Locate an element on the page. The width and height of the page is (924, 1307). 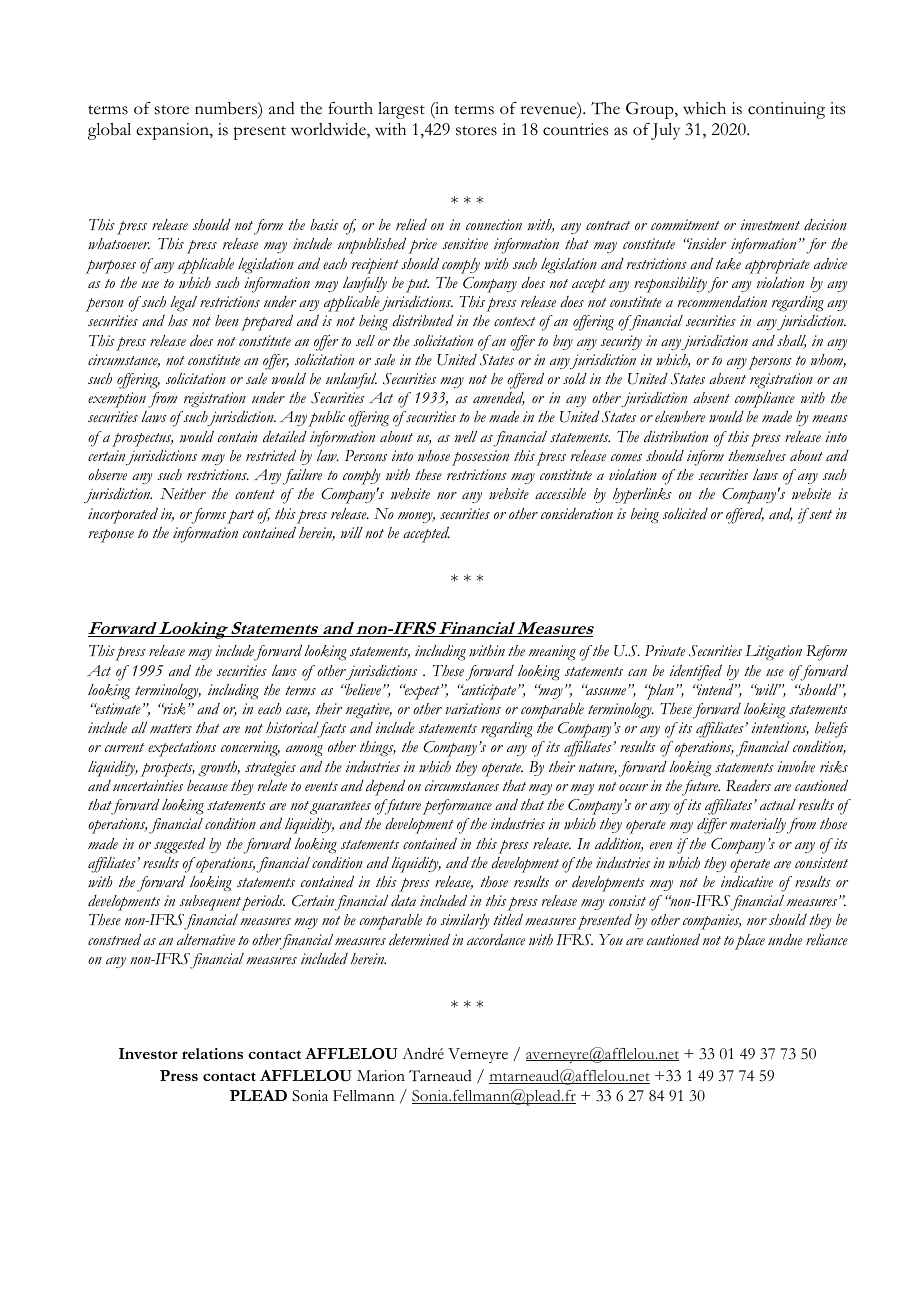
expansion is located at coordinates (173, 131).
